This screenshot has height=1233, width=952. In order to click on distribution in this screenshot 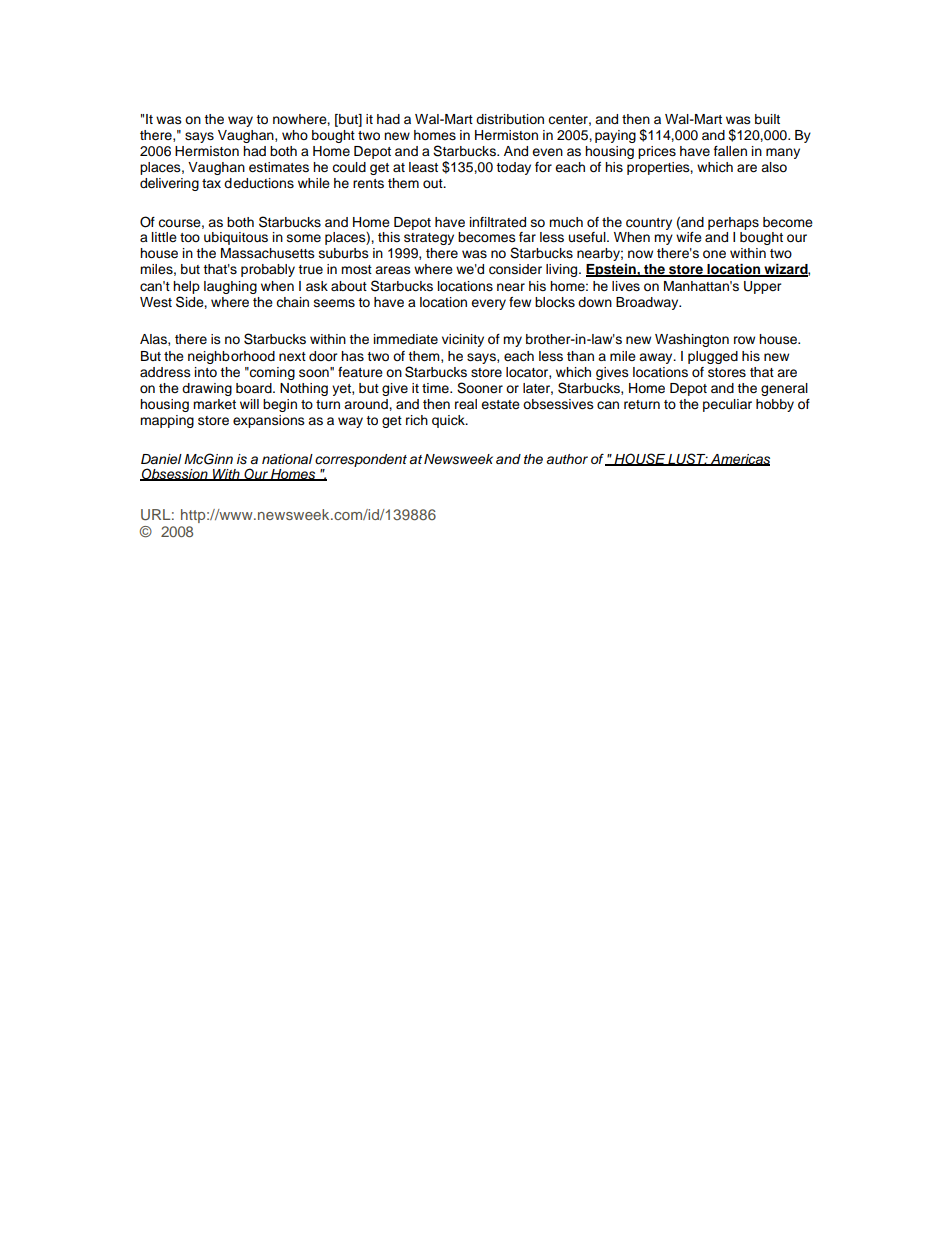, I will do `click(510, 119)`.
